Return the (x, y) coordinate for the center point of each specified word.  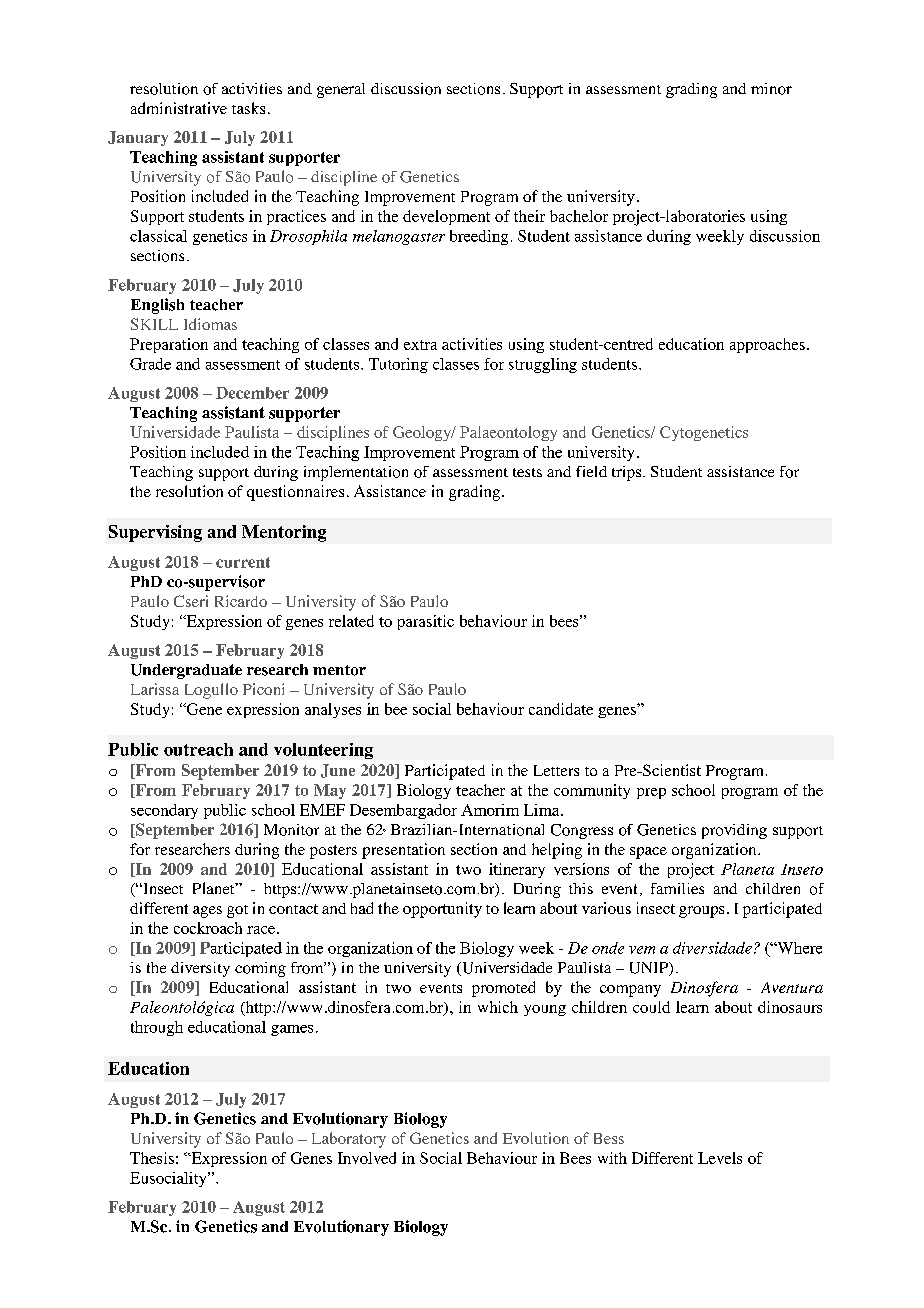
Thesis (152, 1158)
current (243, 562)
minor (771, 89)
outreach (198, 749)
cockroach (208, 928)
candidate (561, 709)
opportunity (442, 910)
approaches (767, 345)
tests (527, 472)
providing (734, 831)
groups (701, 912)
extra (420, 345)
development (446, 217)
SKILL (154, 324)
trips (628, 473)
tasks (248, 108)
